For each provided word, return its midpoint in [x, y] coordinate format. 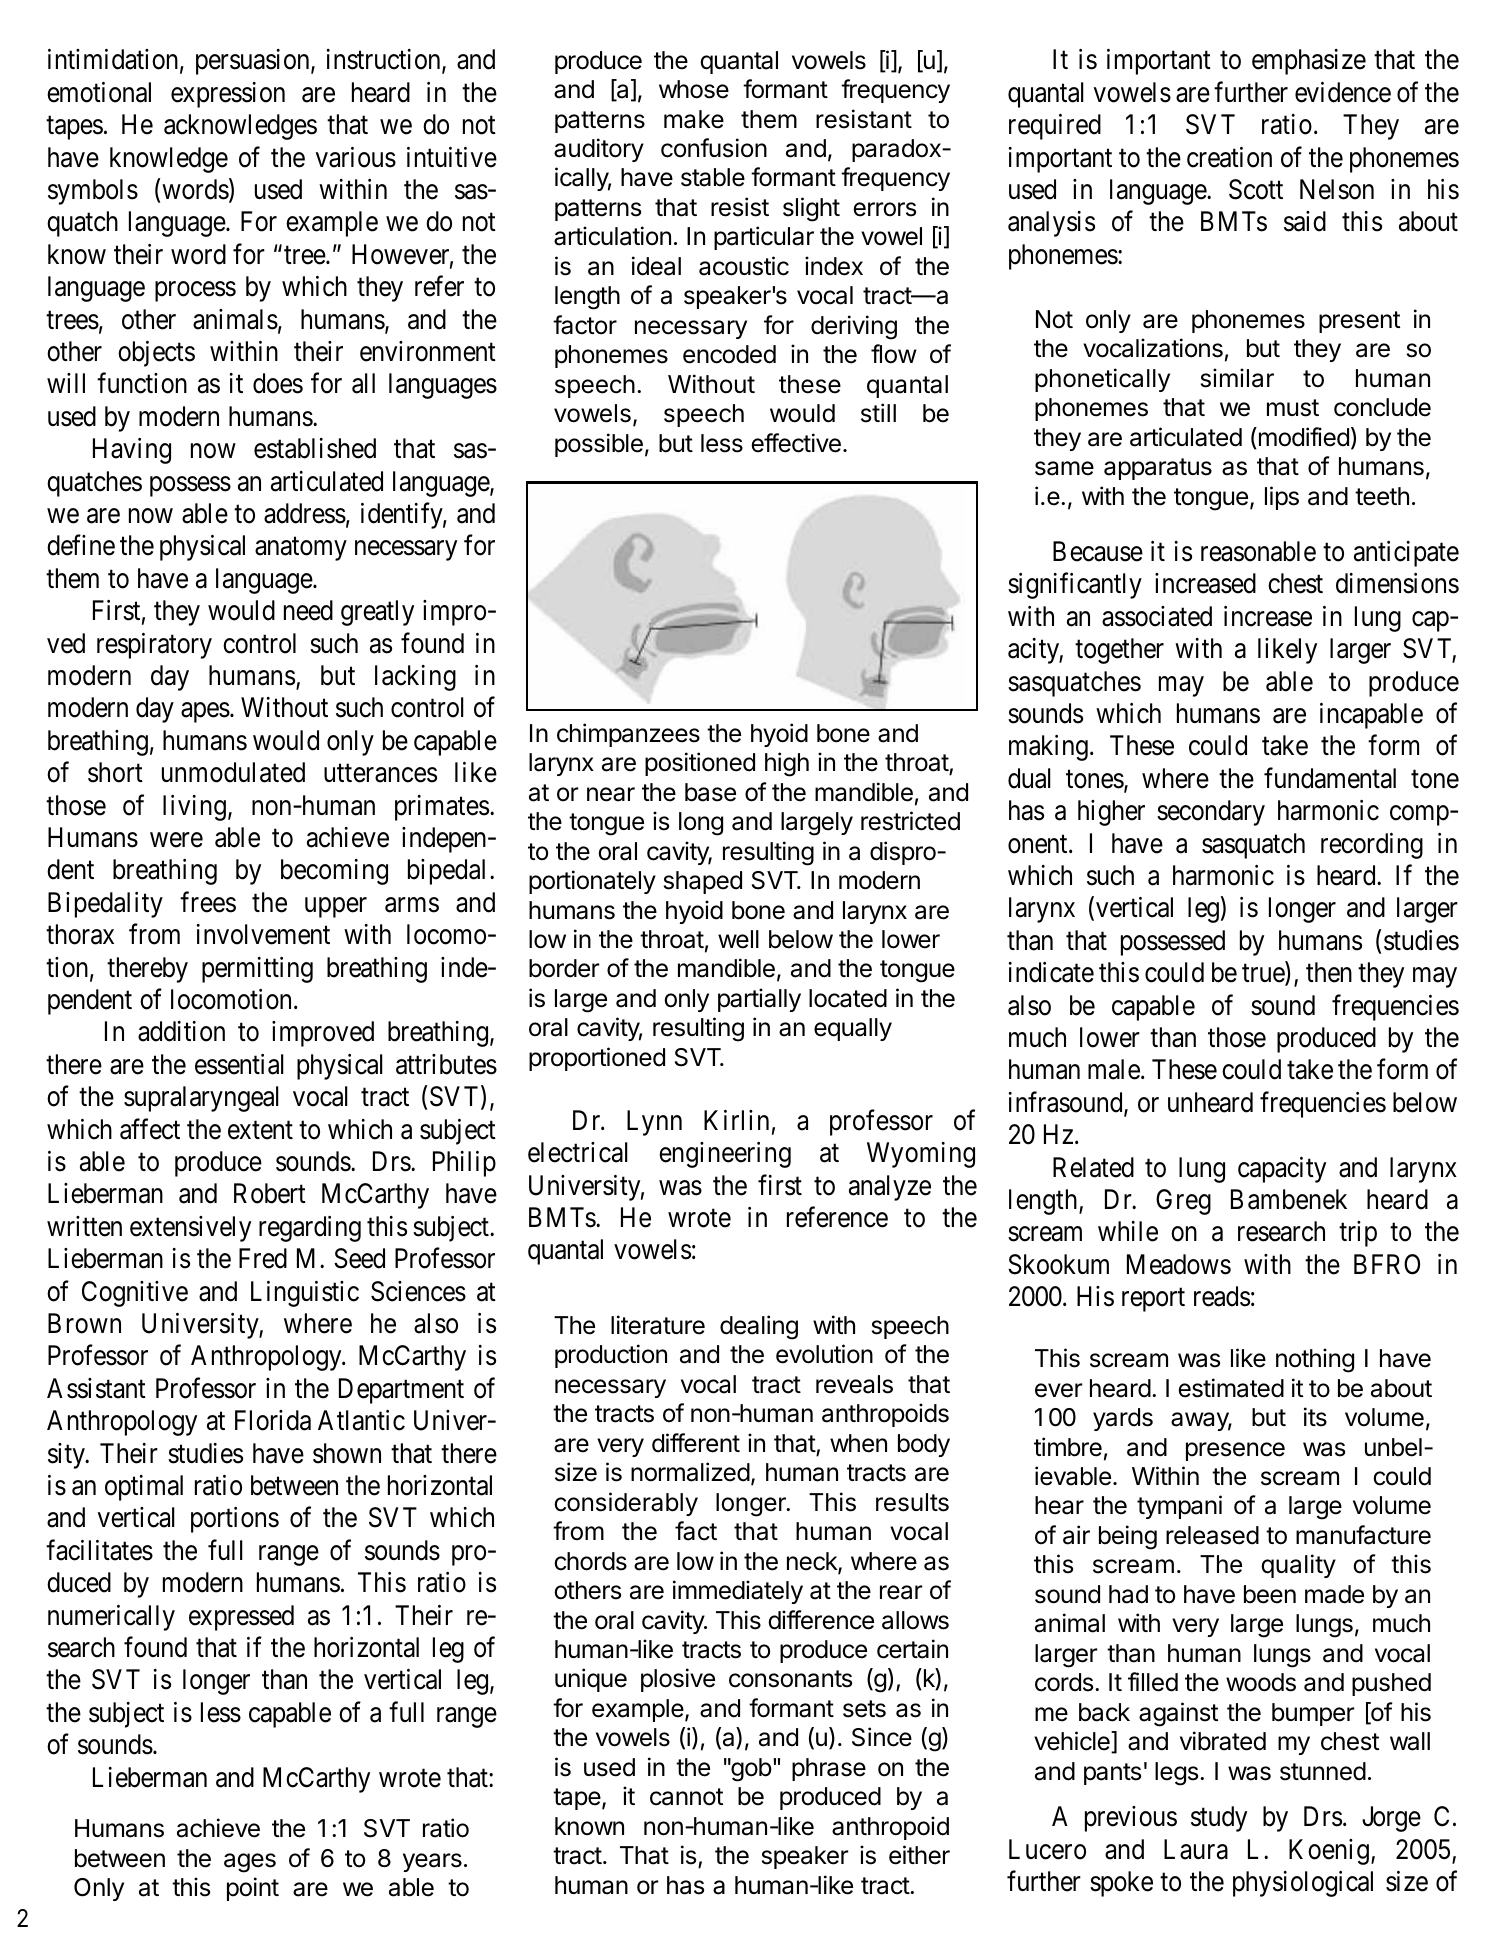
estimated [1231, 1388]
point [253, 1889]
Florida [273, 1420]
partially [759, 1000]
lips [1282, 498]
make [694, 119]
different [696, 1443]
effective [796, 443]
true [1264, 975]
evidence [1343, 92]
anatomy [301, 549]
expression [228, 95]
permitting [257, 970]
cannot [686, 1797]
